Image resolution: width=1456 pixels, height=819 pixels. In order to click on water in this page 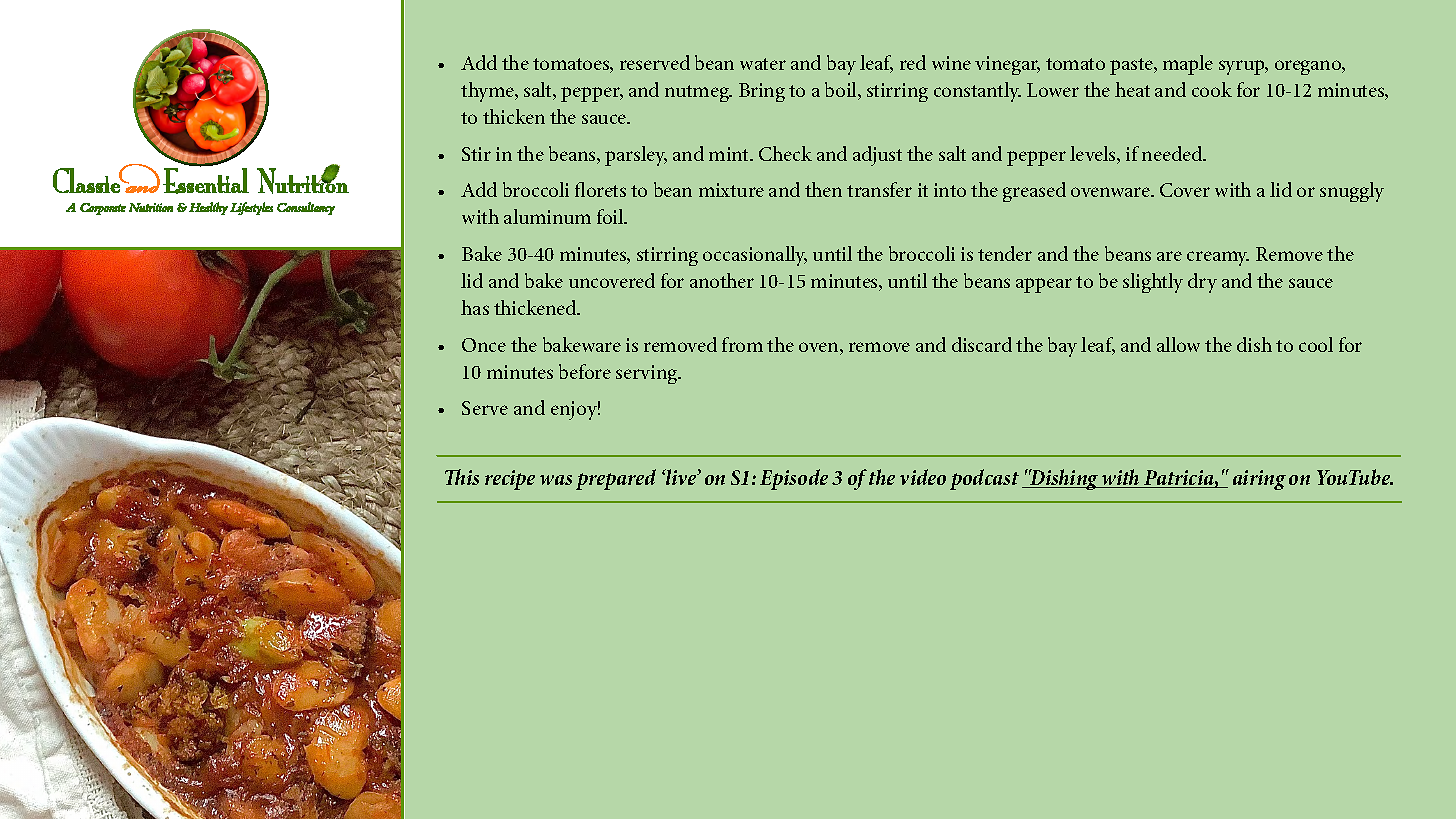, I will do `click(763, 64)`.
